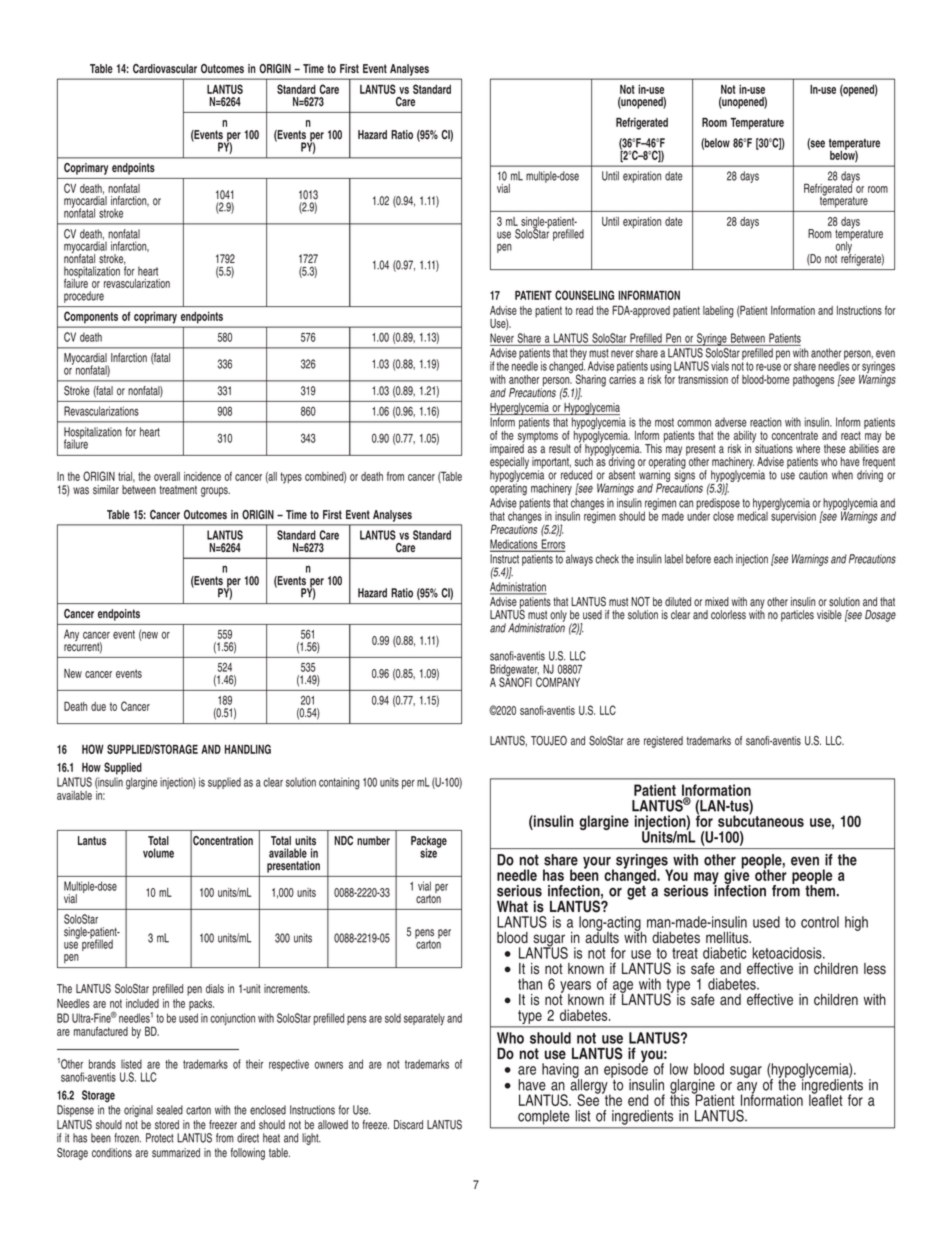  What do you see at coordinates (584, 310) in the screenshot?
I see `read` at bounding box center [584, 310].
